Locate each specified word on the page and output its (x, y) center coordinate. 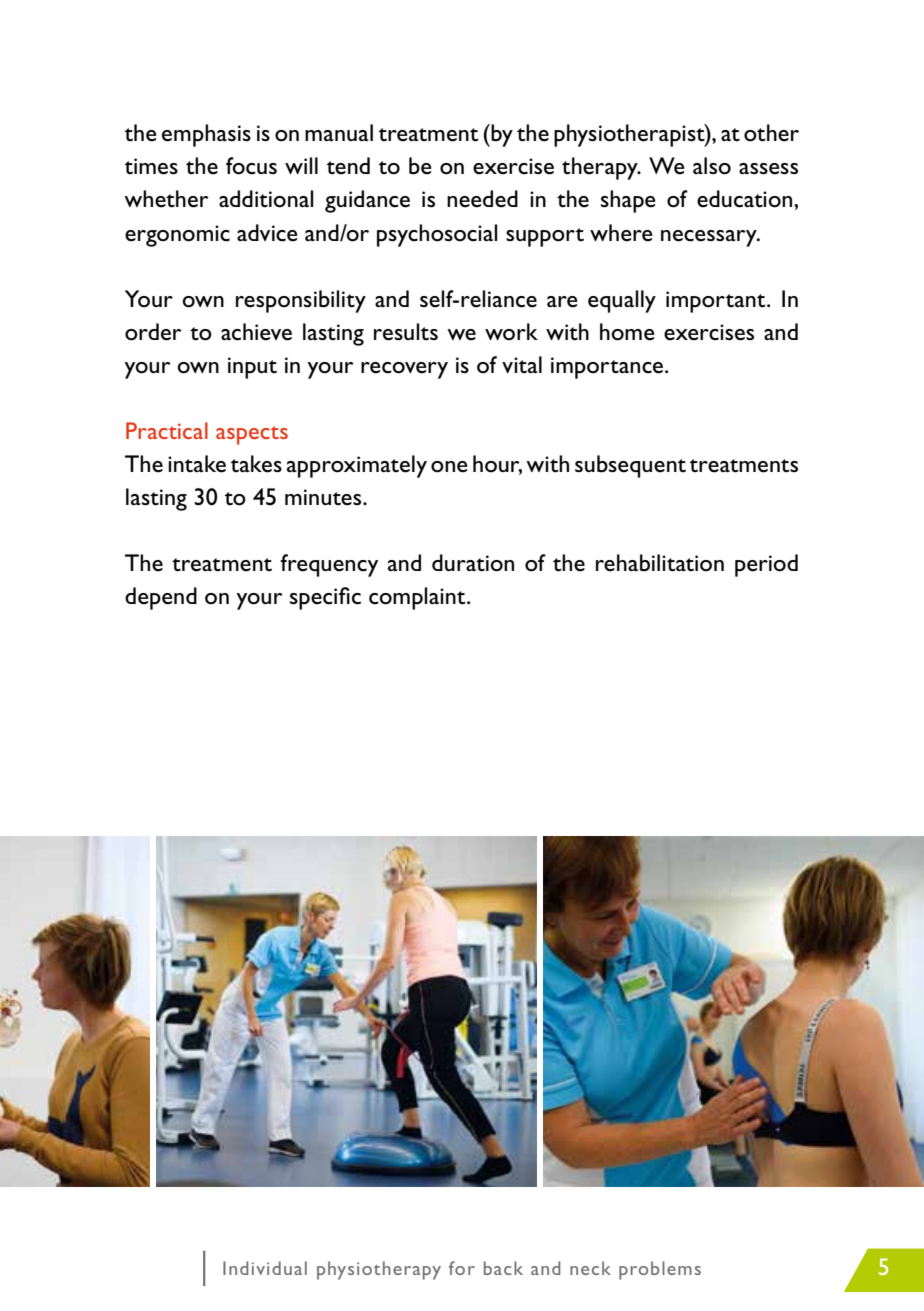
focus (251, 166)
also (712, 166)
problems (660, 1270)
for (462, 1268)
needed (482, 199)
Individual (265, 1268)
